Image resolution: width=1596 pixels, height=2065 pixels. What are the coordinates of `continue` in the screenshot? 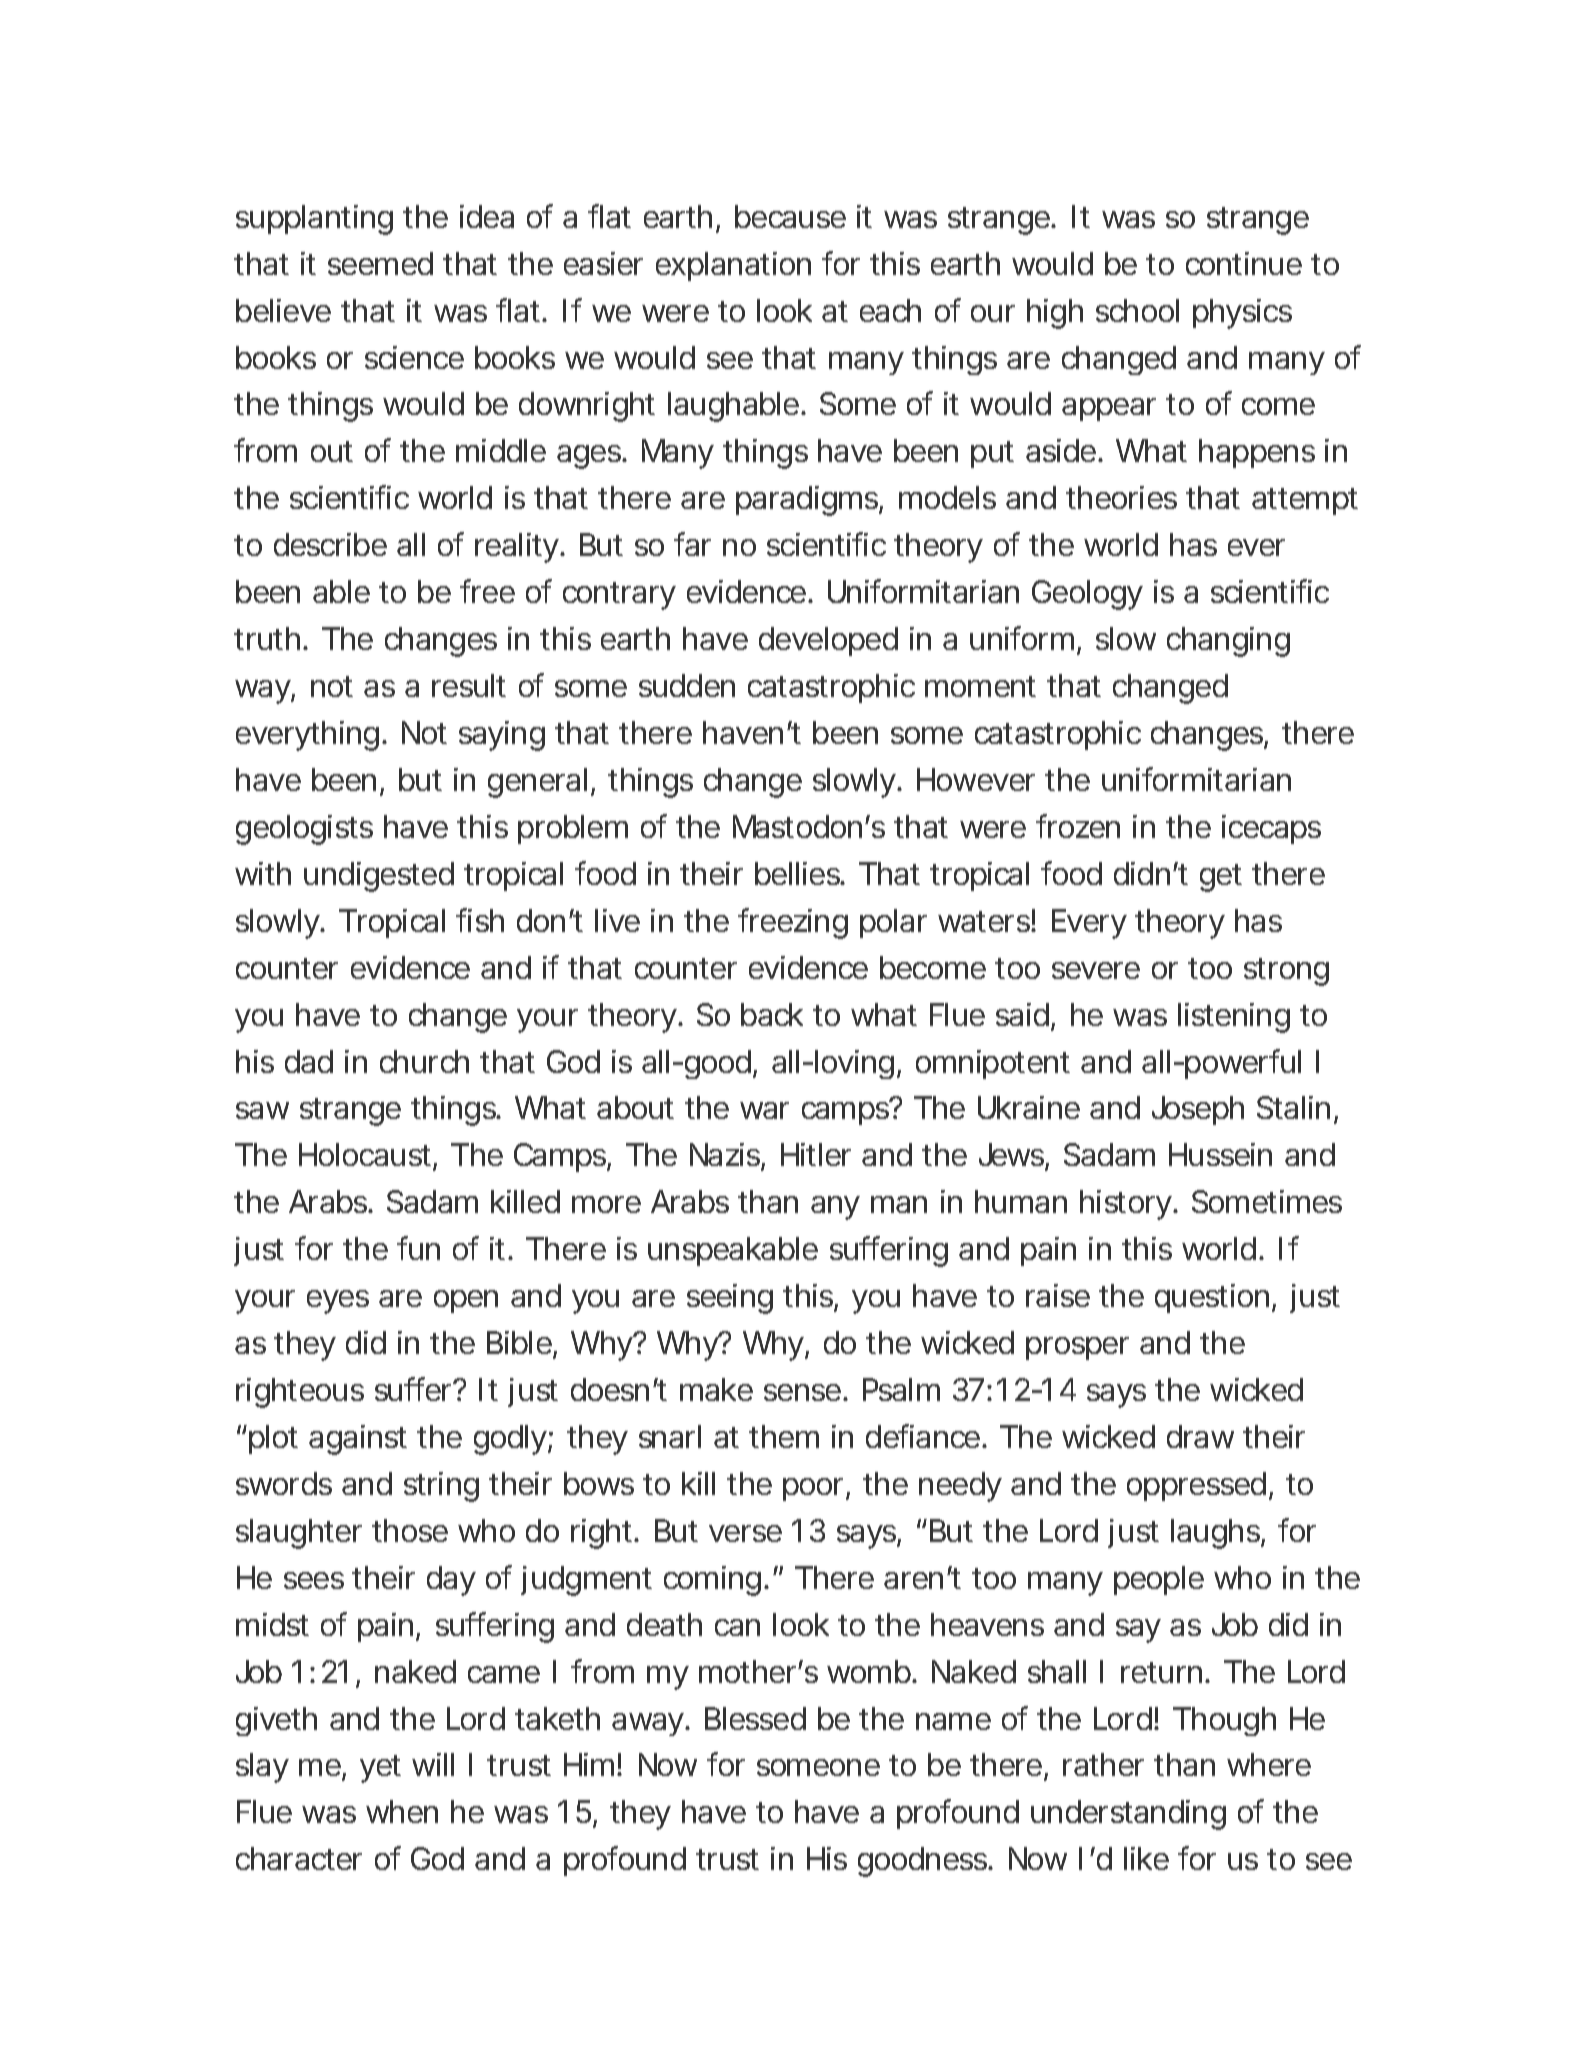 It's located at (1244, 263).
